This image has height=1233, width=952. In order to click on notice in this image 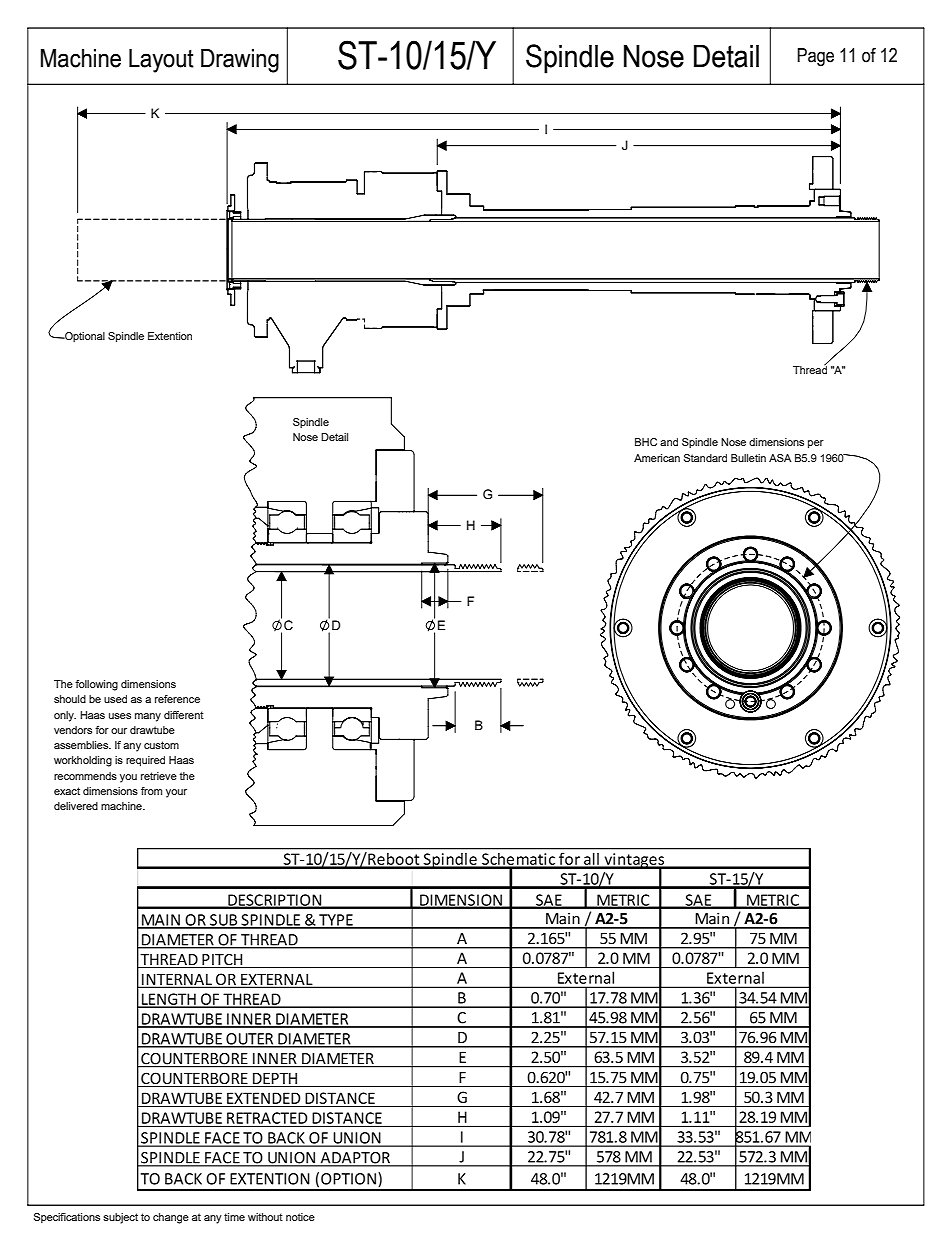, I will do `click(300, 1217)`.
